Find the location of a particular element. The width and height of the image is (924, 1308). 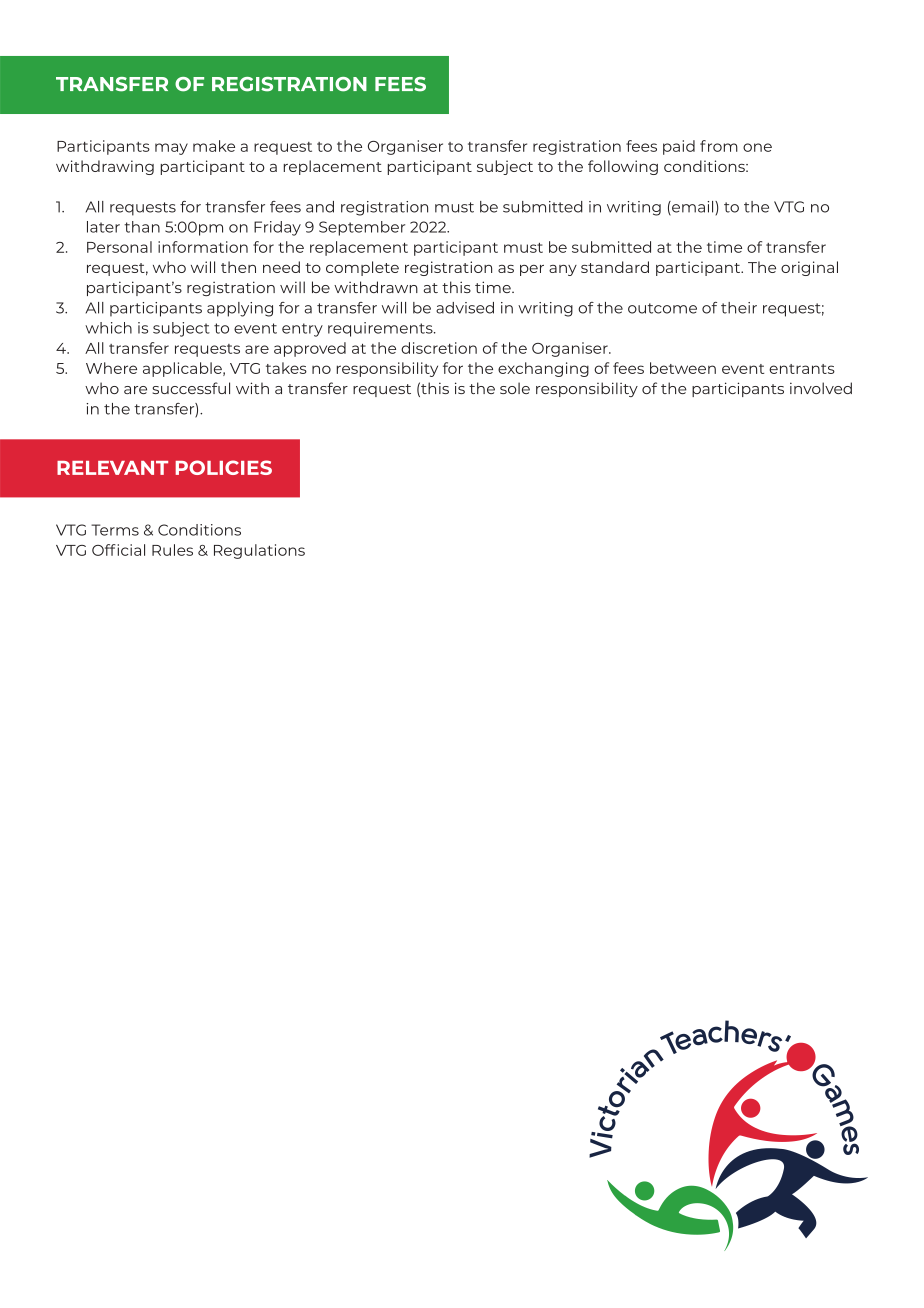

information is located at coordinates (203, 247).
